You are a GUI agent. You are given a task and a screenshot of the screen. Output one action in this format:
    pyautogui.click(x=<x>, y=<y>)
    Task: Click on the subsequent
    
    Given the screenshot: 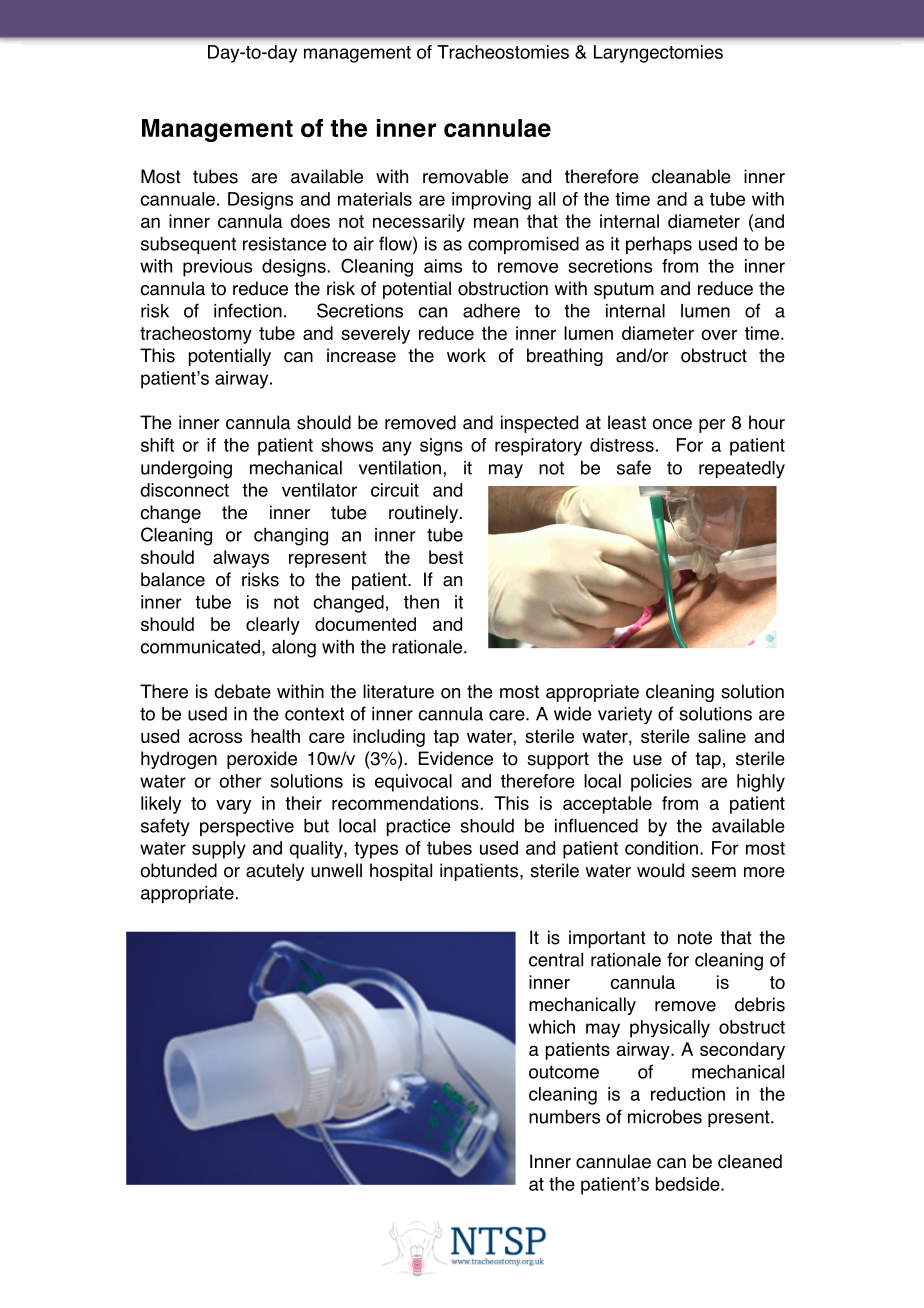 What is the action you would take?
    pyautogui.click(x=188, y=245)
